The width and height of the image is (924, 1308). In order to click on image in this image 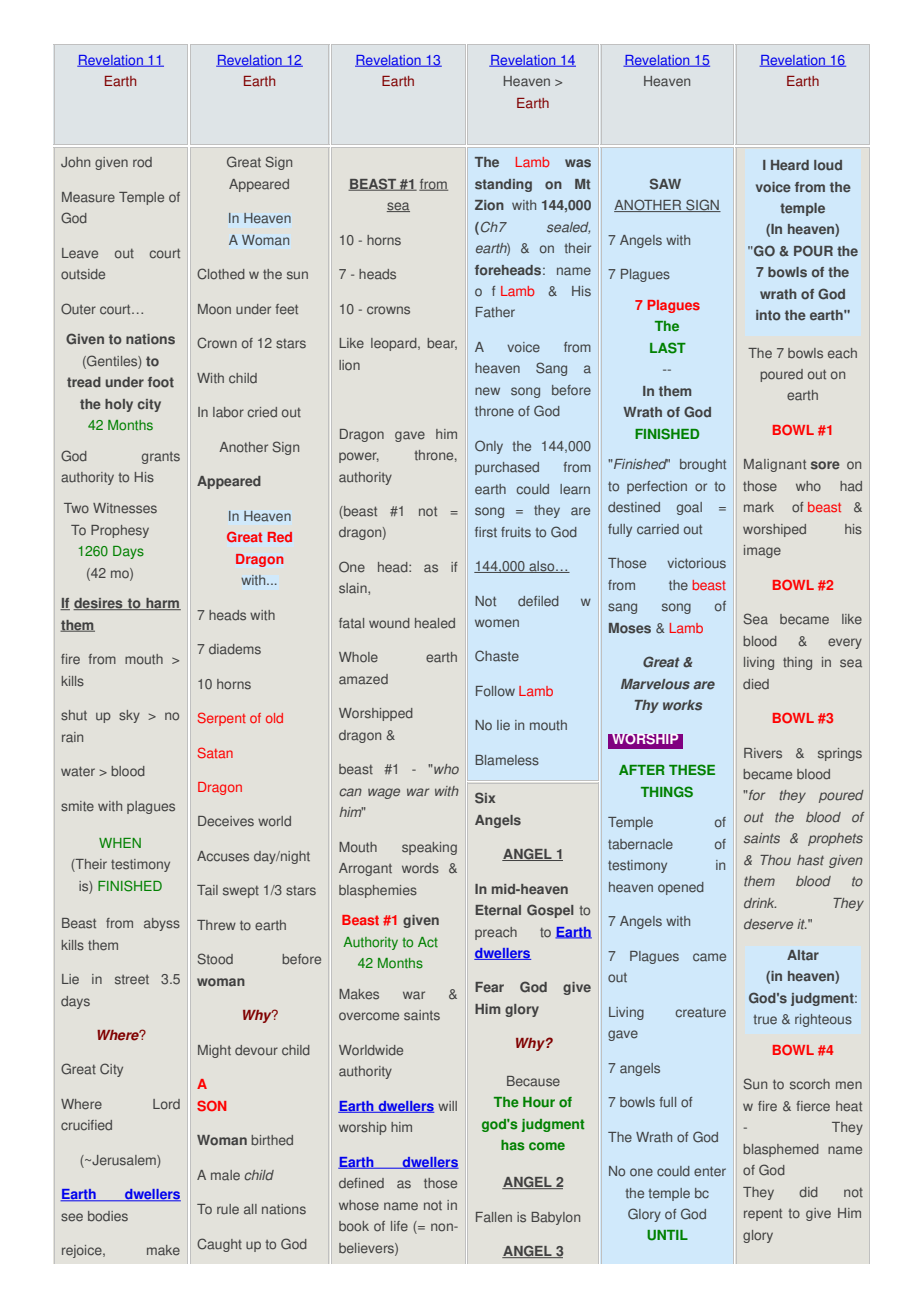, I will do `click(762, 551)`.
